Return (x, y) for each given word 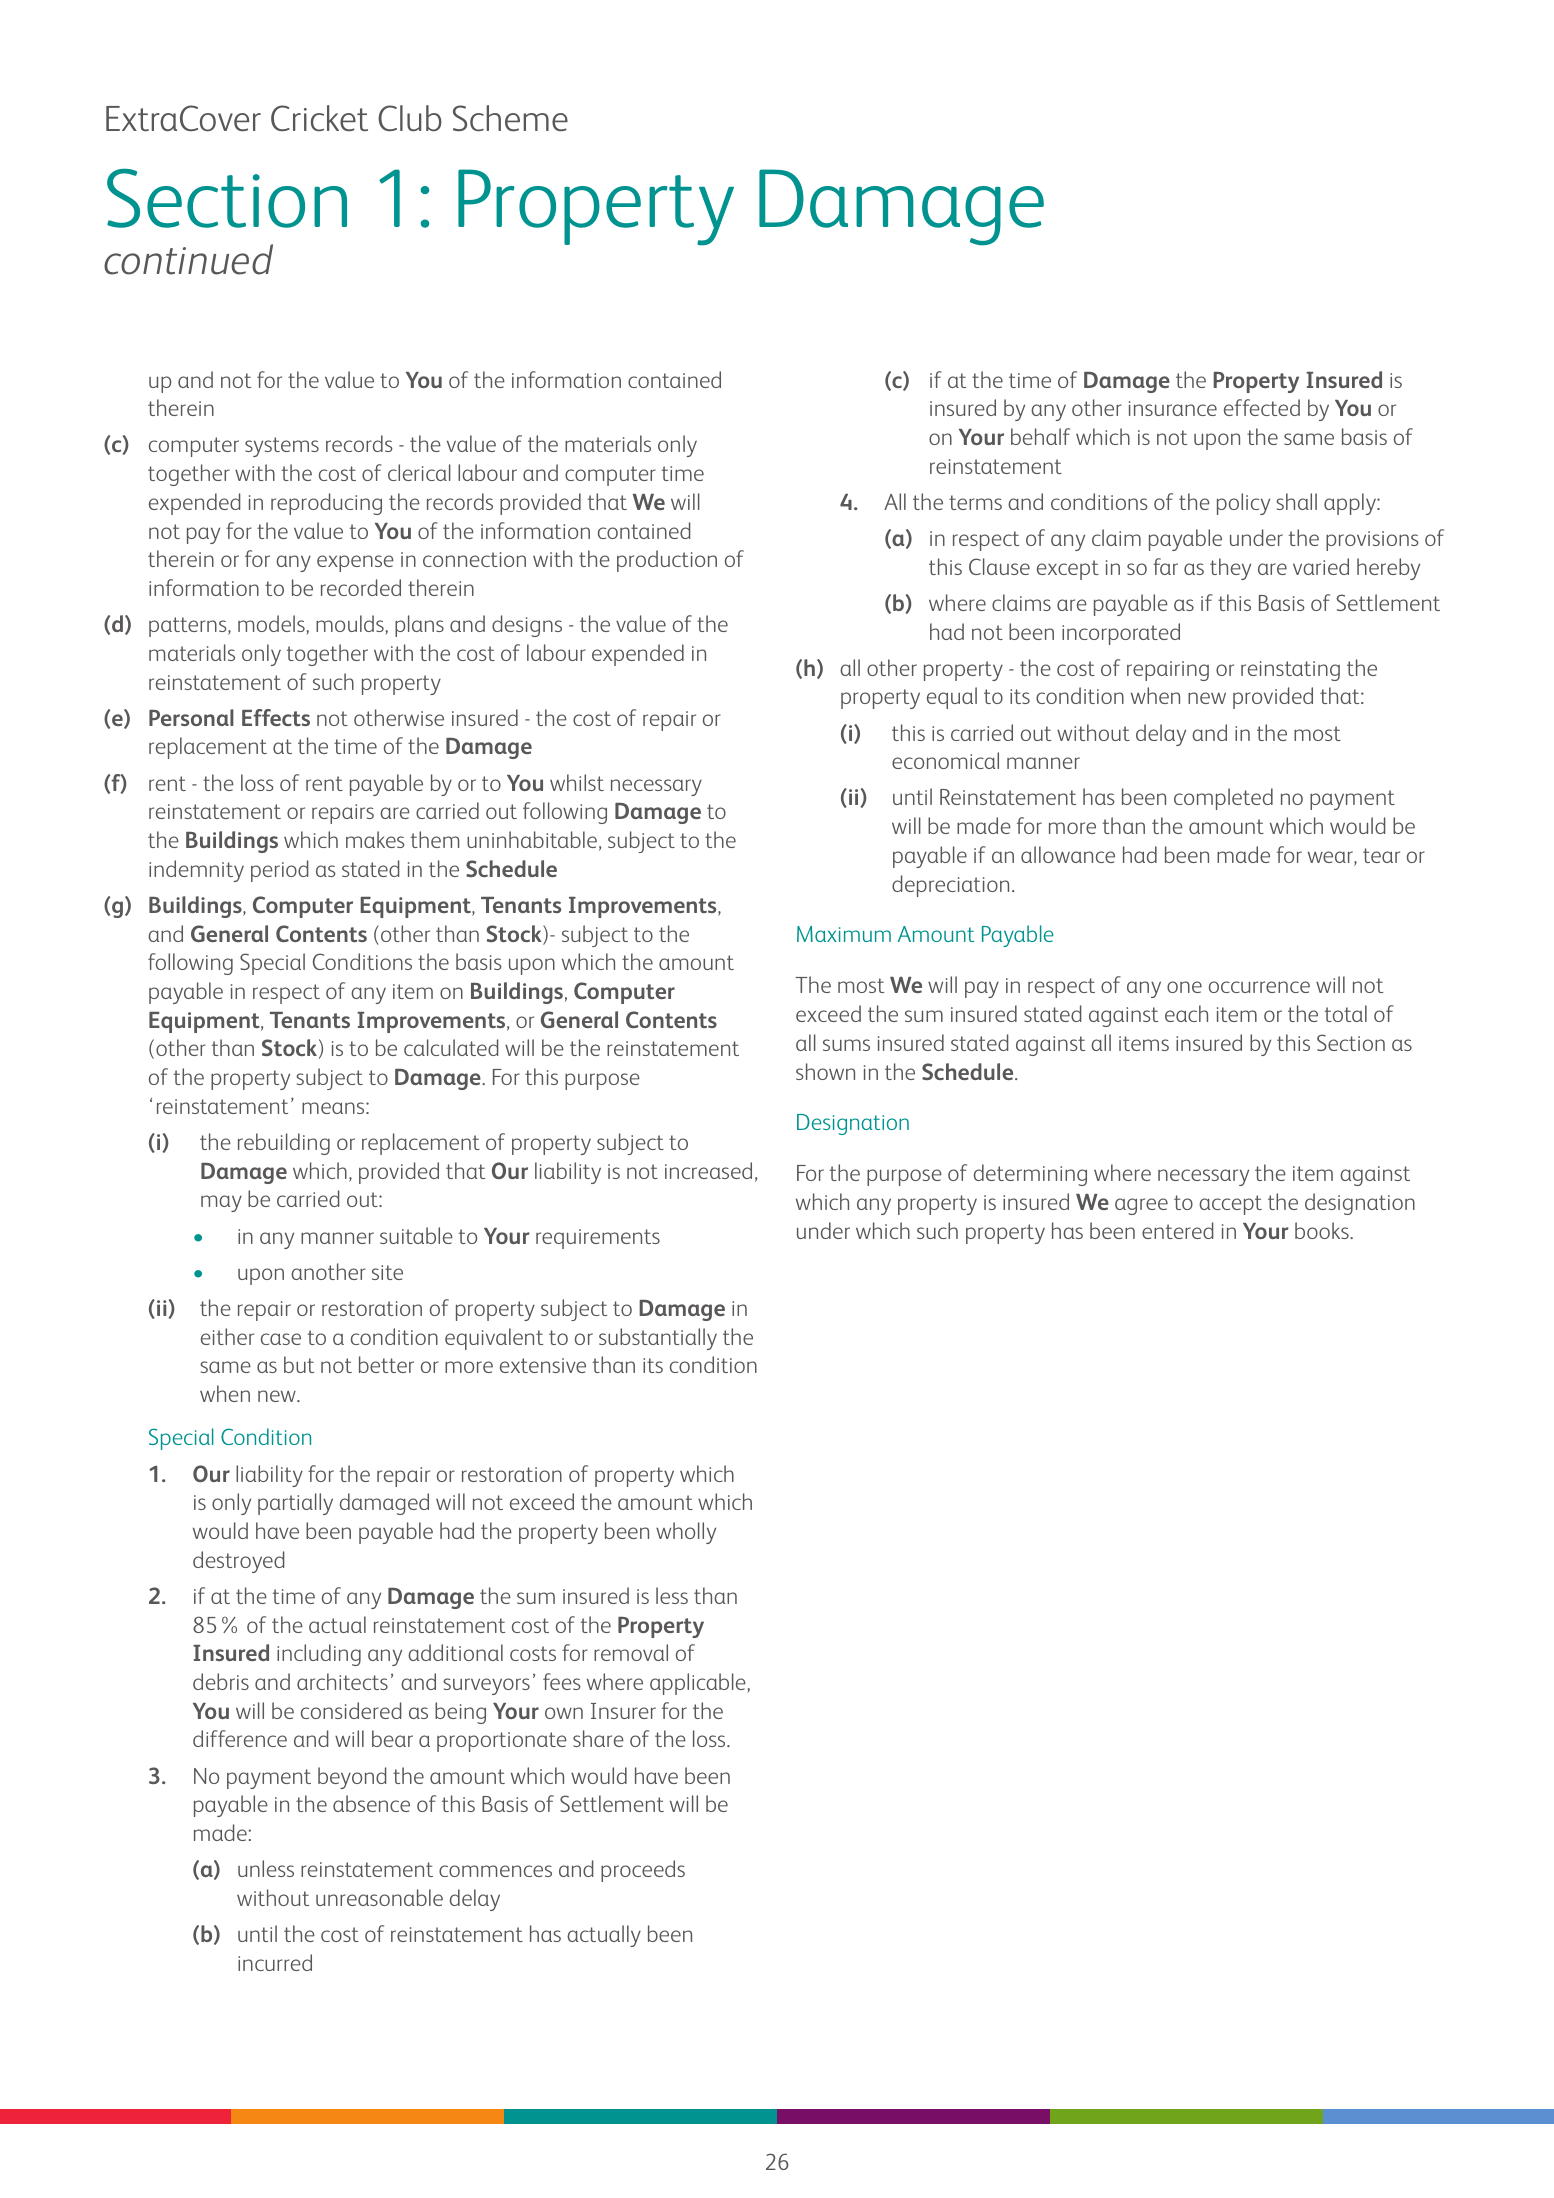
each (1186, 1013)
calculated (451, 1047)
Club (410, 118)
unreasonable (379, 1897)
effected (1262, 407)
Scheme (510, 118)
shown (825, 1071)
